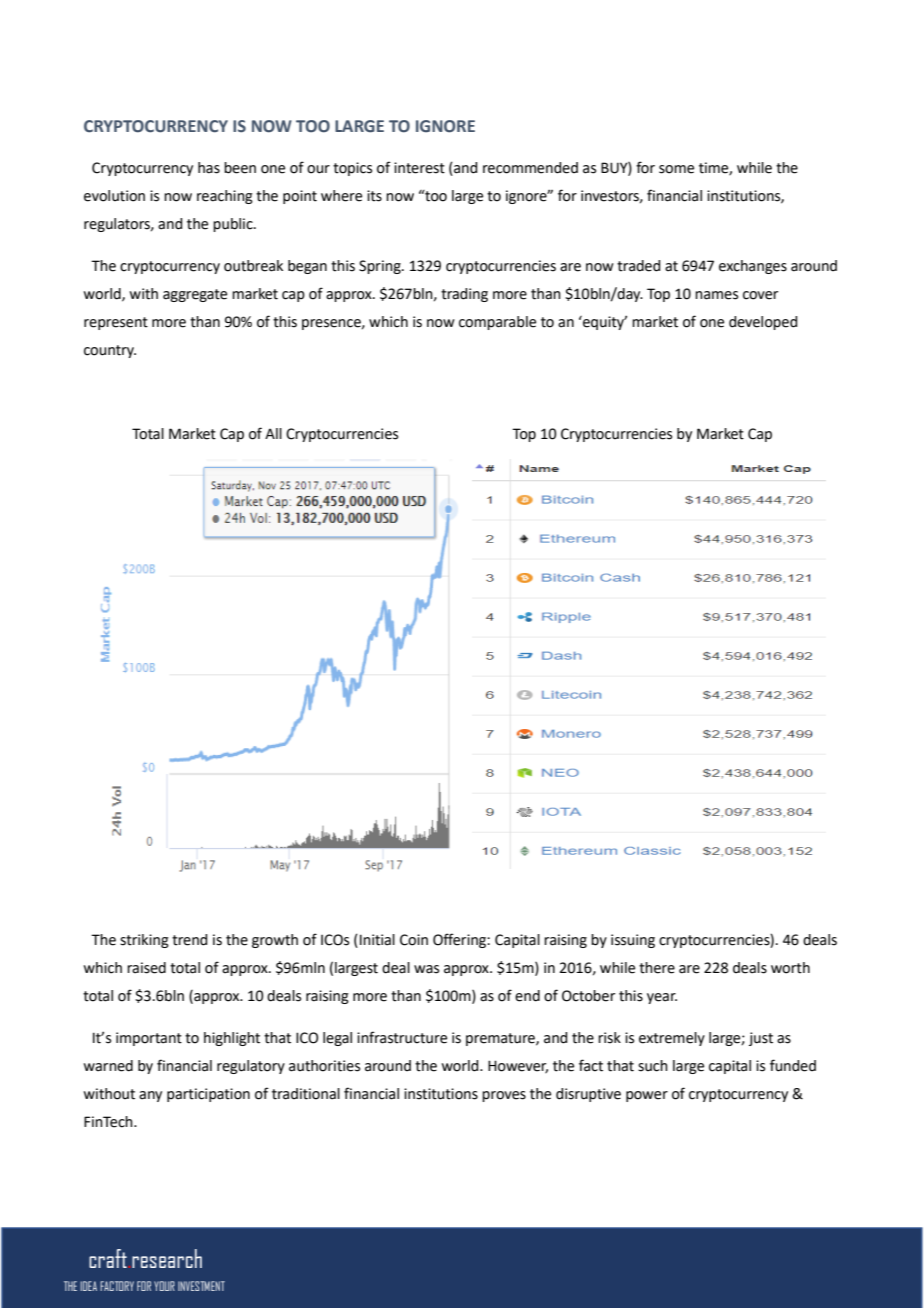 The height and width of the document is (1308, 924). Describe the element at coordinates (633, 941) in the document. I see `issuing` at that location.
